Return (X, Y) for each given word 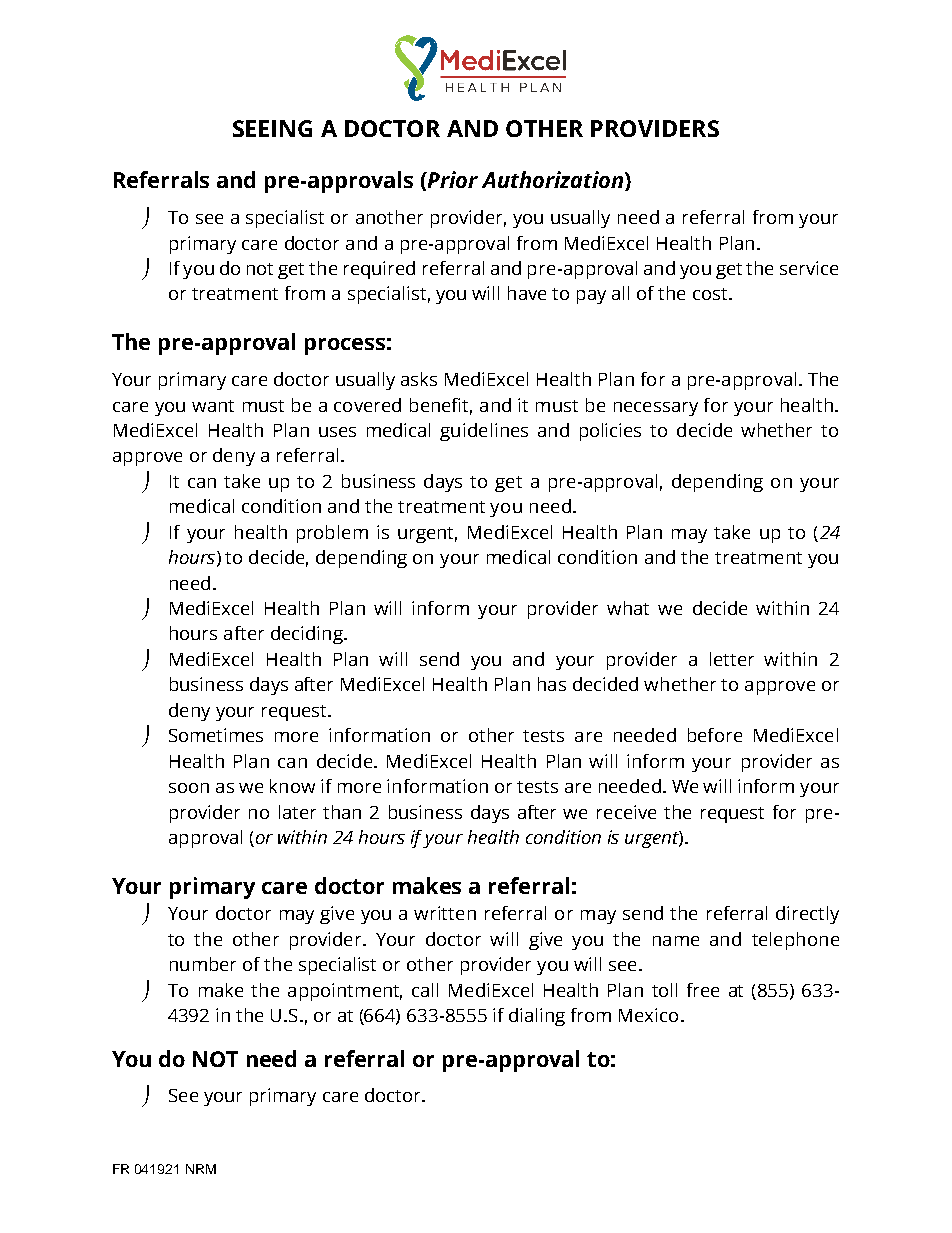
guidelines (484, 432)
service (809, 268)
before (715, 735)
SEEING (272, 128)
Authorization (554, 181)
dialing (537, 1017)
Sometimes (216, 735)
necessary (656, 409)
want (213, 406)
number (203, 964)
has (552, 684)
